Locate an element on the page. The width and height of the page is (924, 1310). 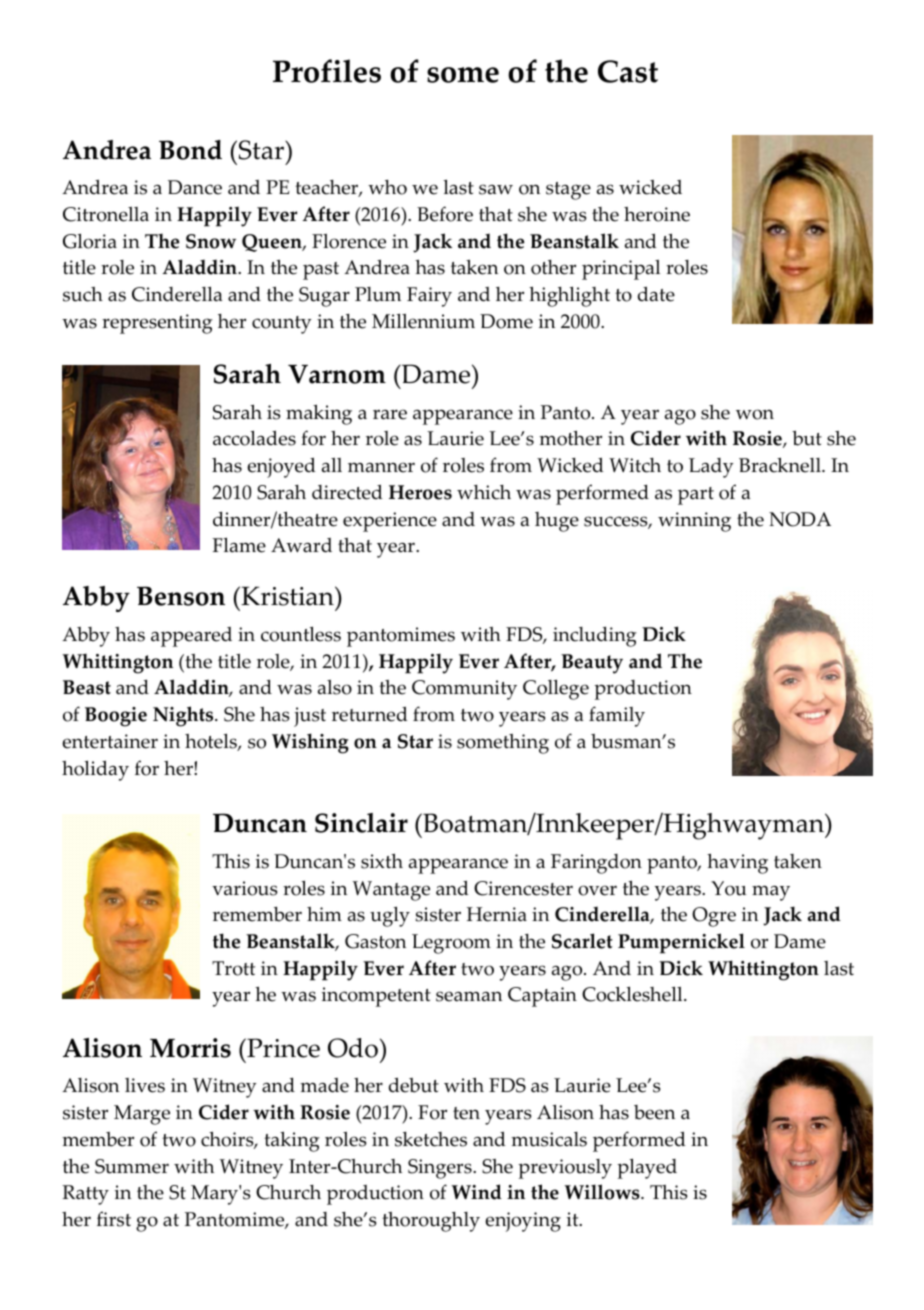
Singers is located at coordinates (441, 1169).
